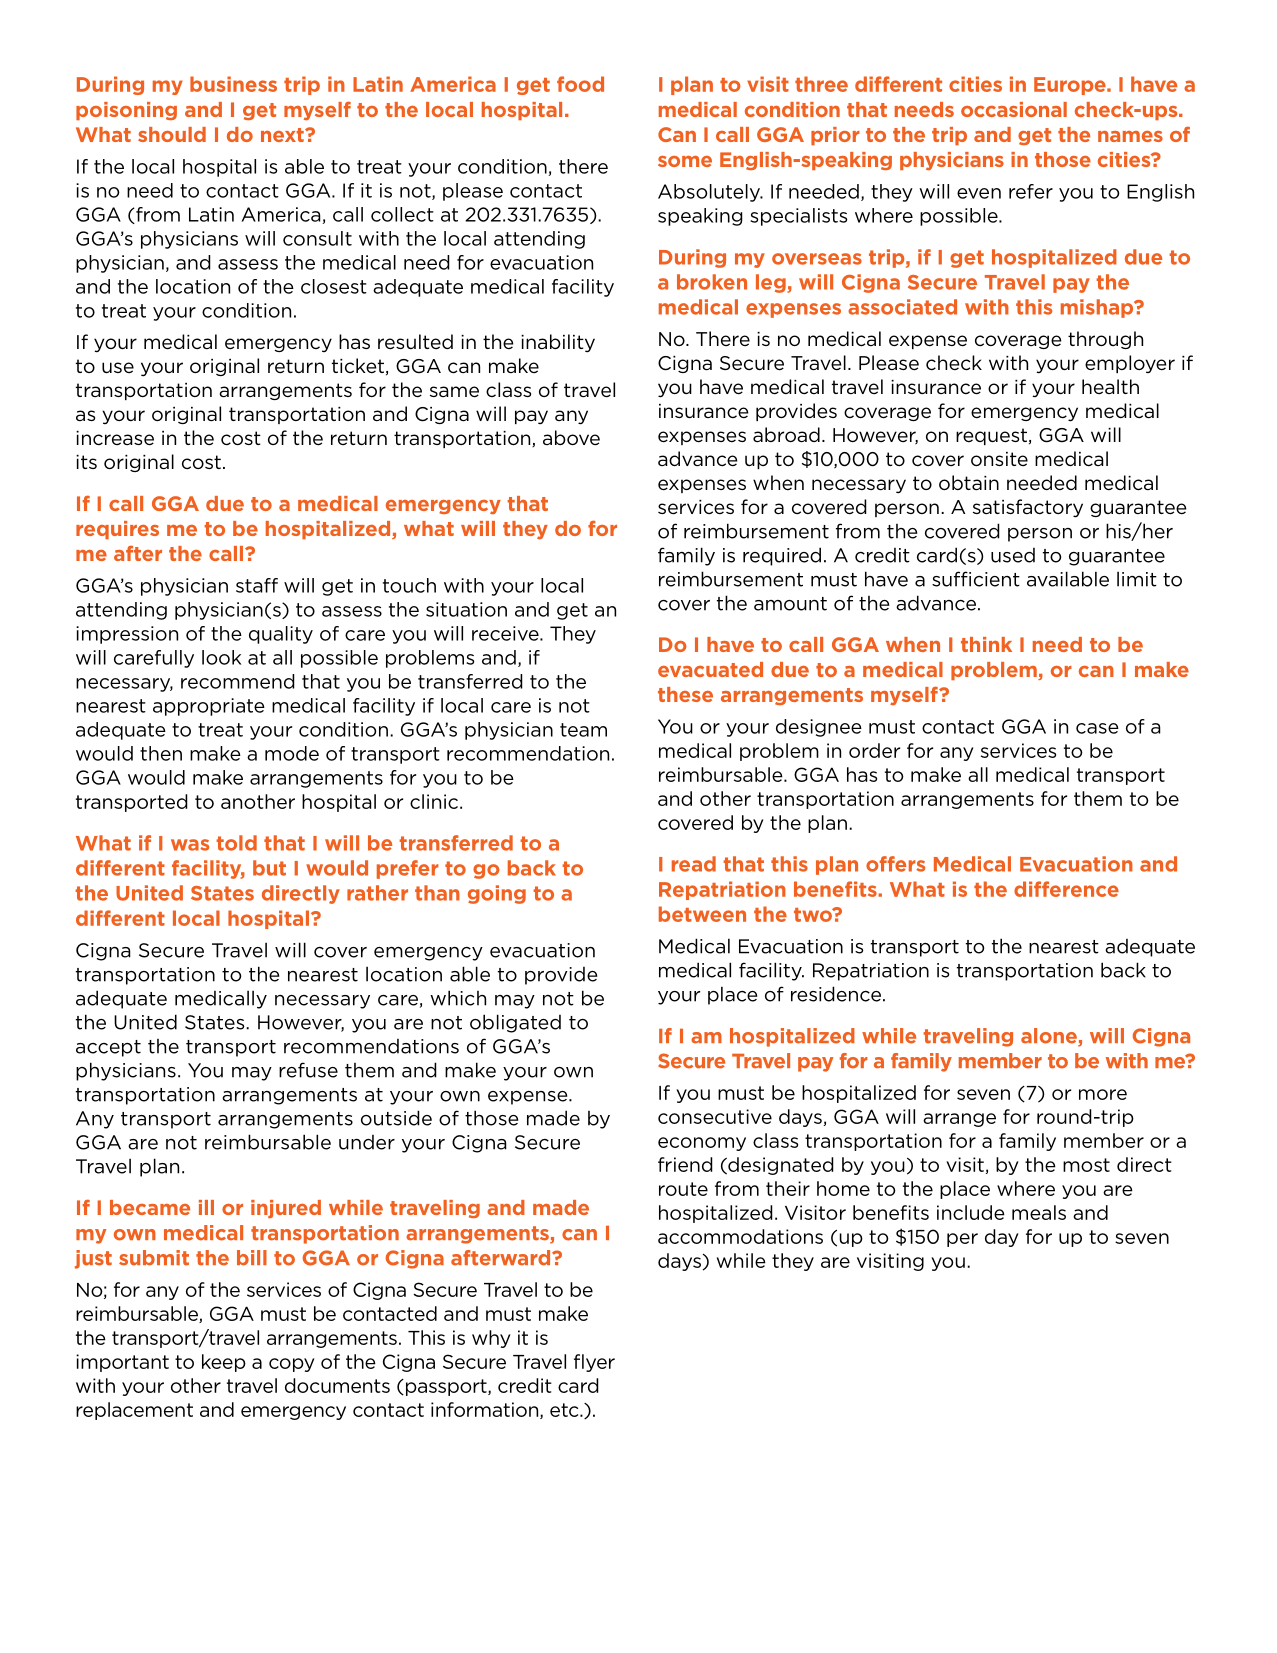  Describe the element at coordinates (308, 1070) in the image. I see `refuse` at that location.
